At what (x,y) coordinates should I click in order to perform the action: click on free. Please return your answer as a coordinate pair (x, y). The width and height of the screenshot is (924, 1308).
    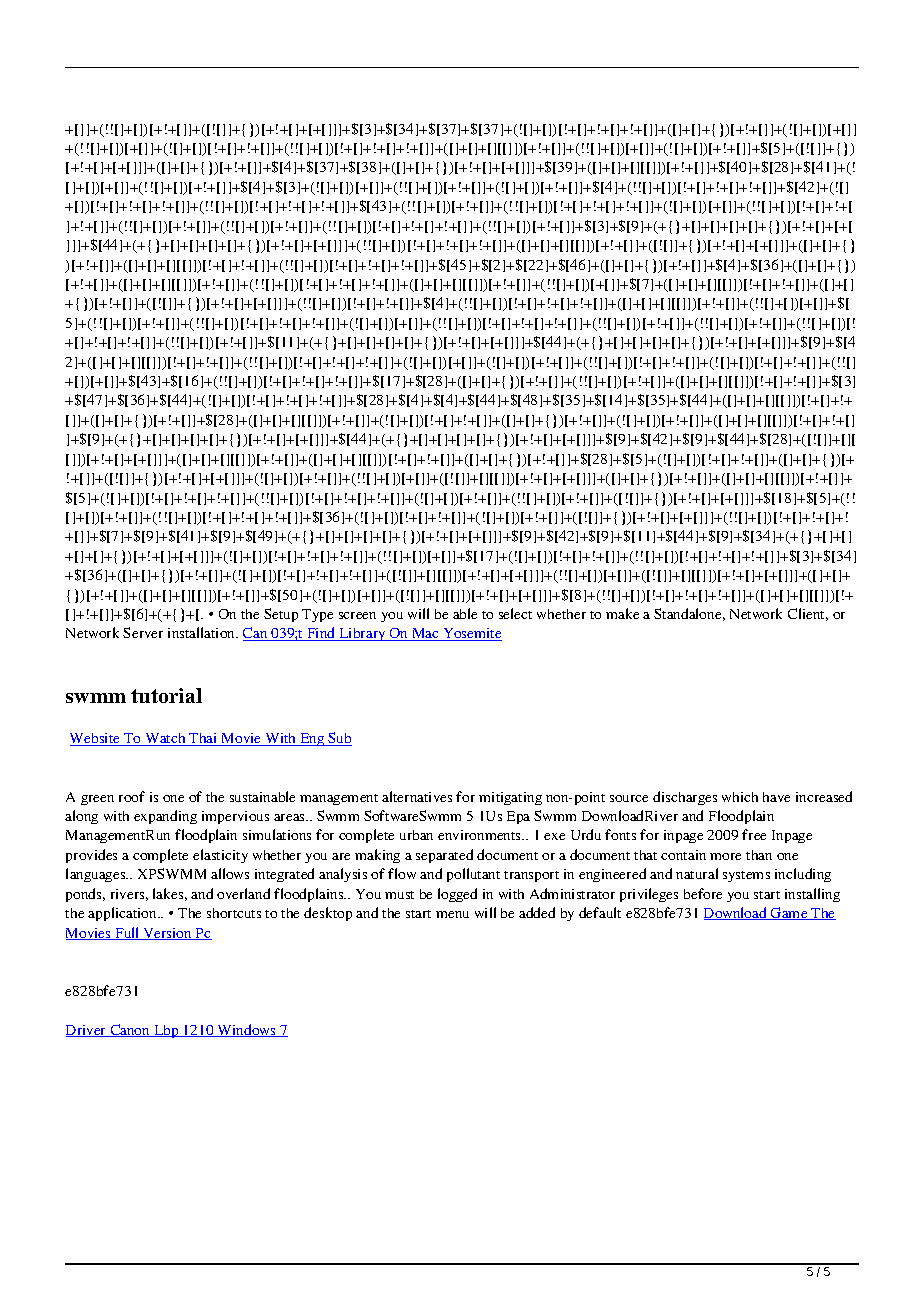
    Looking at the image, I should click on (754, 834).
